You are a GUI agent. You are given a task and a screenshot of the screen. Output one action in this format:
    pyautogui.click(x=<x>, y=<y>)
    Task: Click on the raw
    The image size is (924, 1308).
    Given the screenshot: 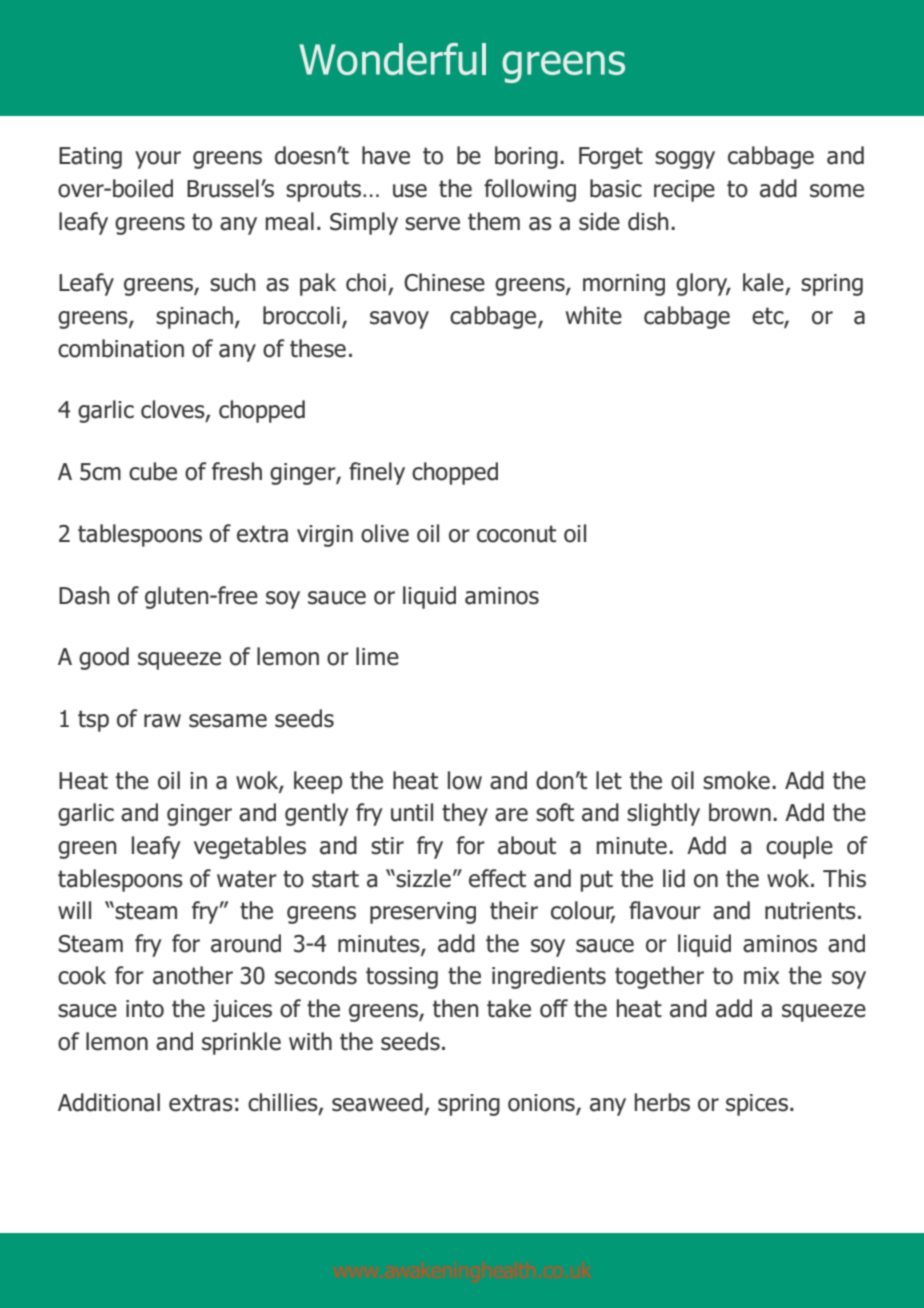 What is the action you would take?
    pyautogui.click(x=162, y=721)
